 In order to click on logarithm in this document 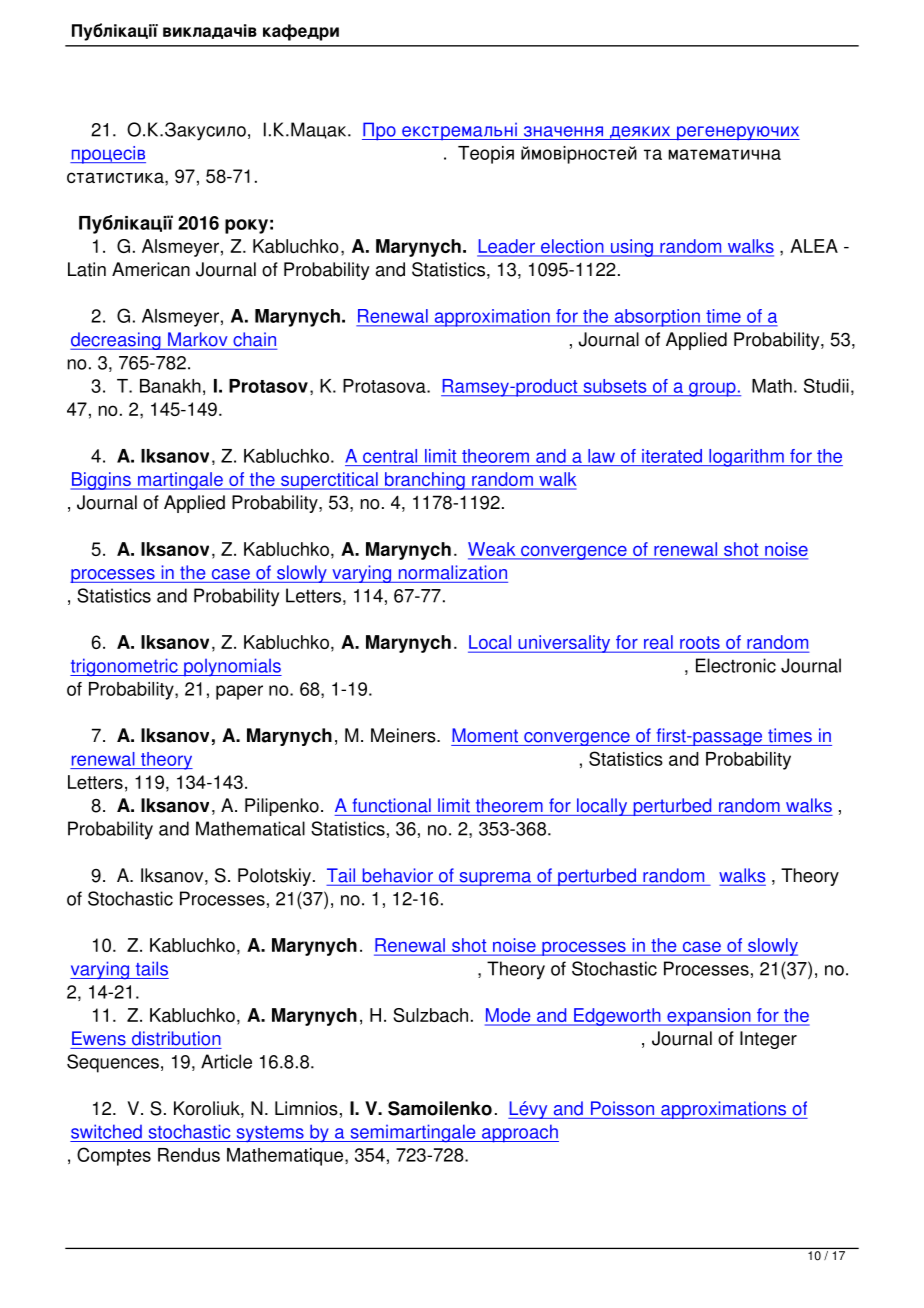, I will do `click(746, 458)`.
